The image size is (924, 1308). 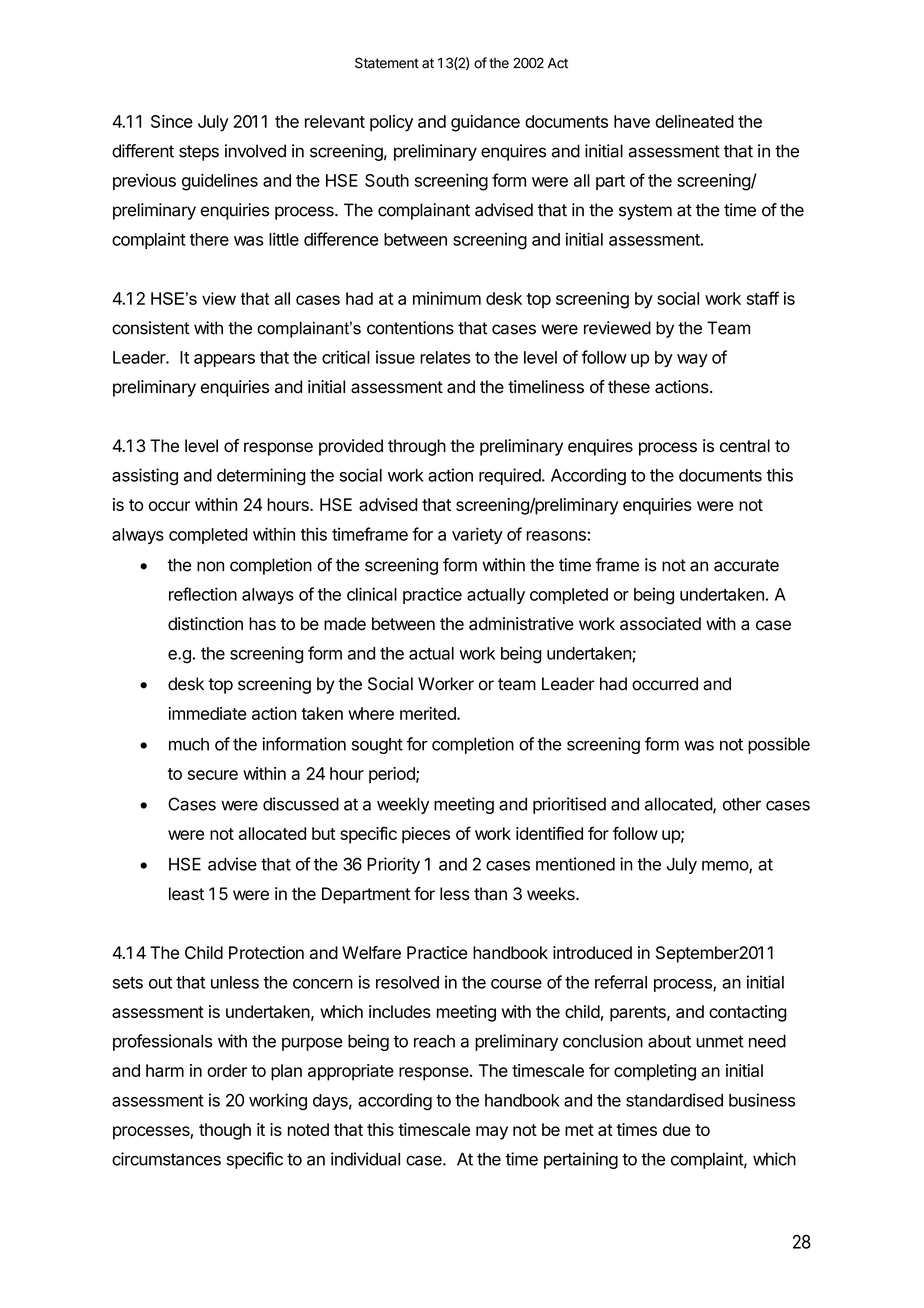 I want to click on variety, so click(x=477, y=535).
